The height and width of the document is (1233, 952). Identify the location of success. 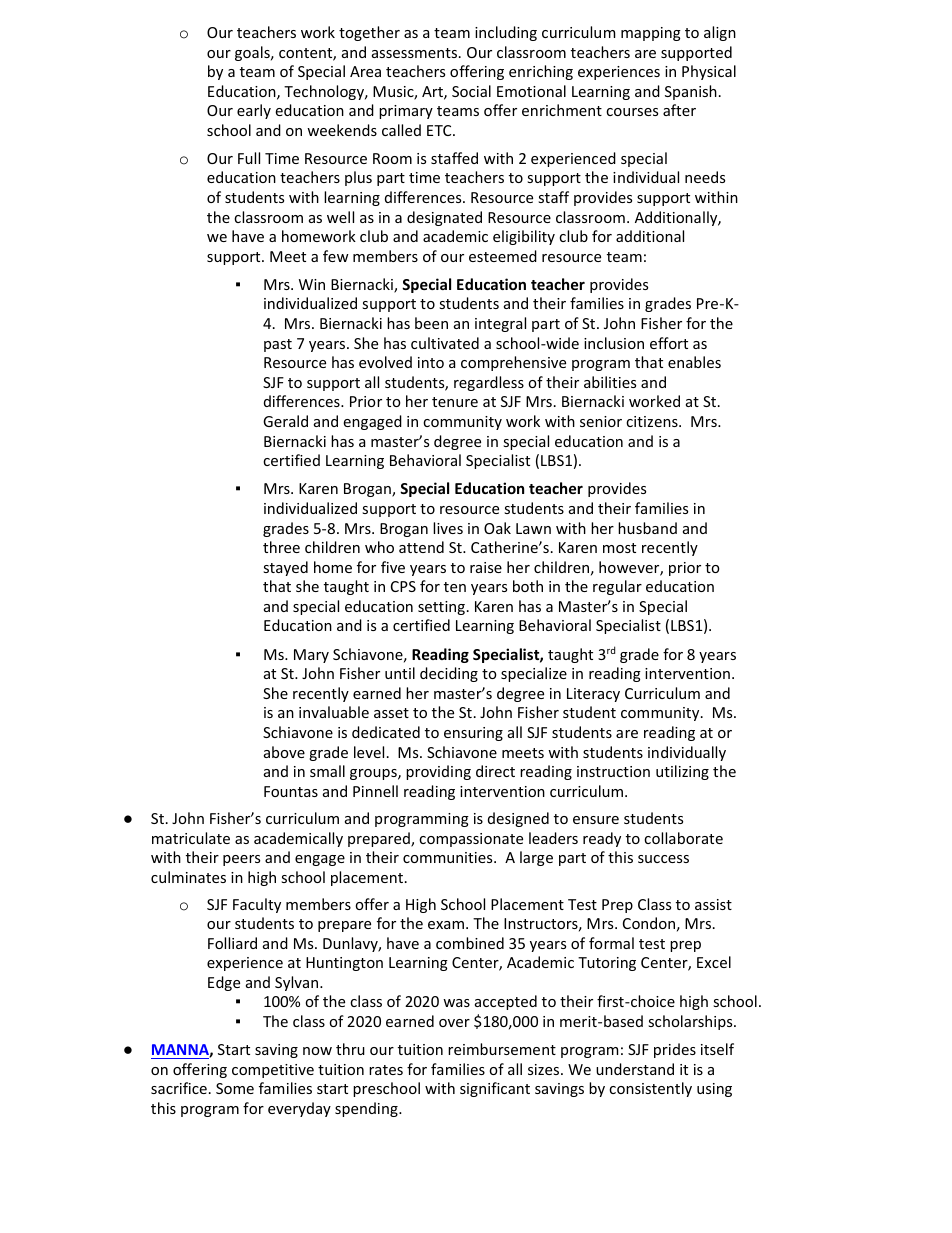
(663, 859).
